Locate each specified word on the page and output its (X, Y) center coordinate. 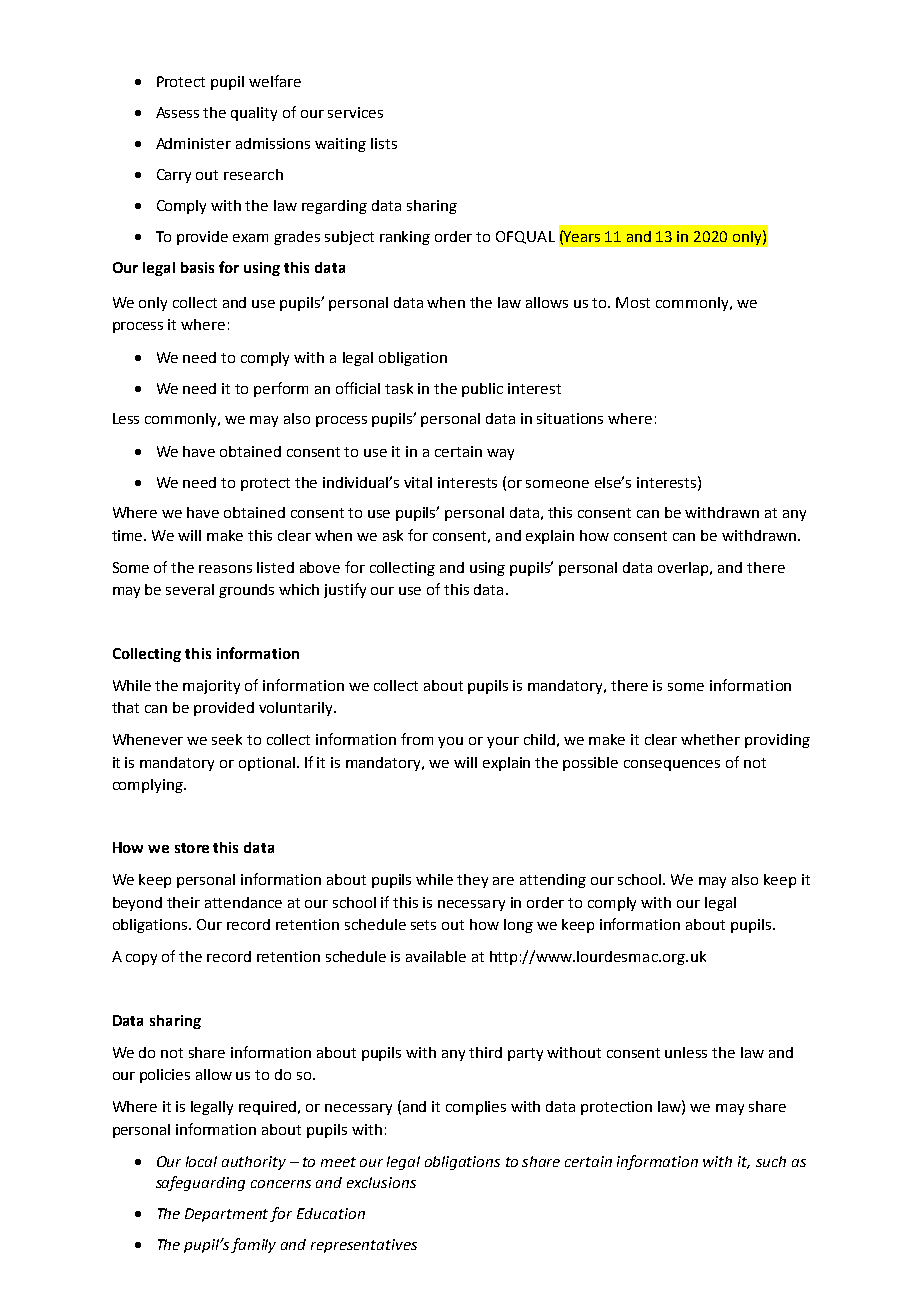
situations (570, 418)
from (417, 739)
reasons (225, 569)
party (525, 1054)
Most (633, 302)
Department (228, 1215)
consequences (672, 765)
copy (141, 959)
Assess (177, 112)
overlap (685, 569)
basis (197, 267)
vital (418, 482)
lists (384, 143)
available (436, 956)
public (482, 390)
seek (227, 739)
